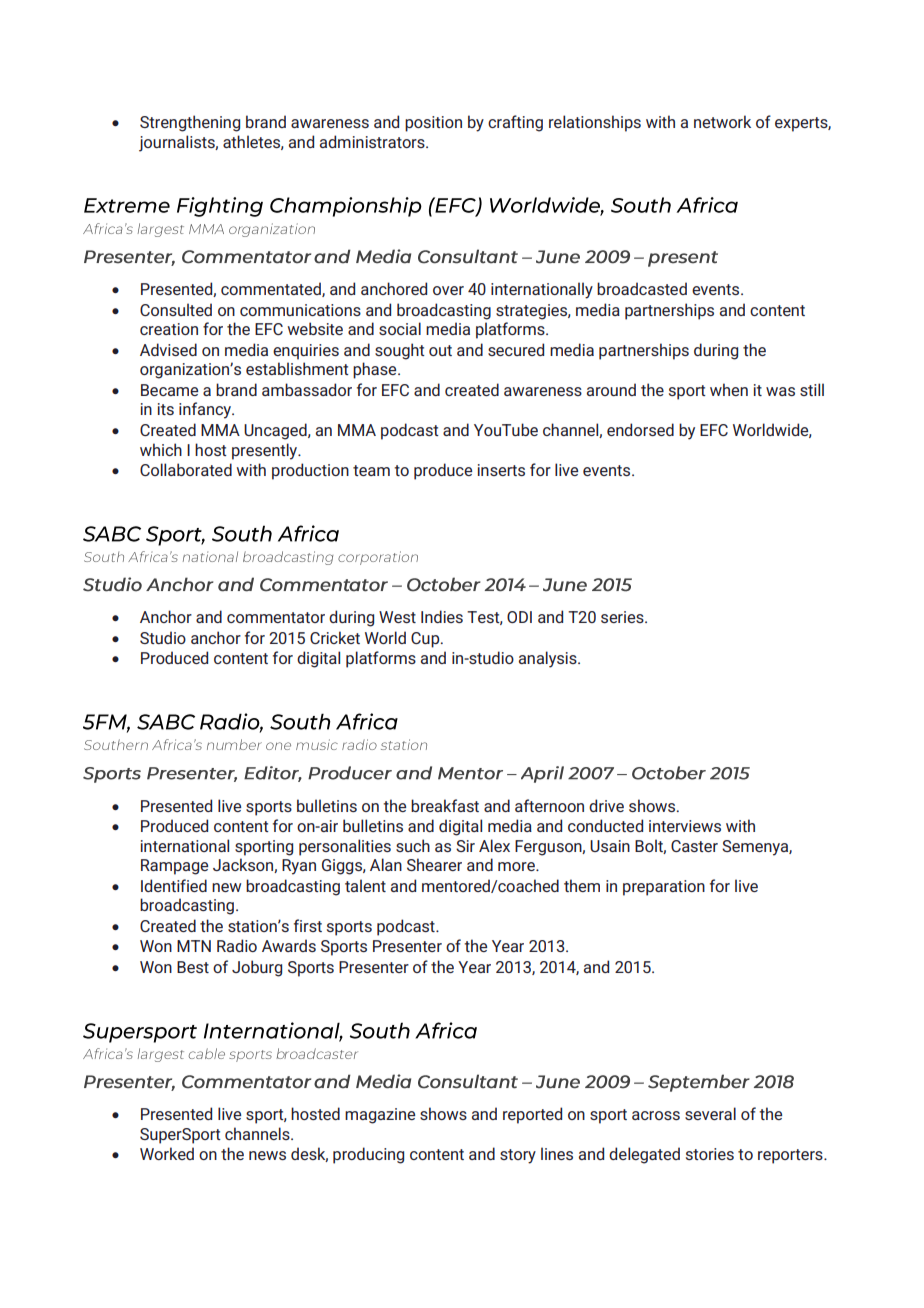  Describe the element at coordinates (532, 1115) in the screenshot. I see `reported` at that location.
